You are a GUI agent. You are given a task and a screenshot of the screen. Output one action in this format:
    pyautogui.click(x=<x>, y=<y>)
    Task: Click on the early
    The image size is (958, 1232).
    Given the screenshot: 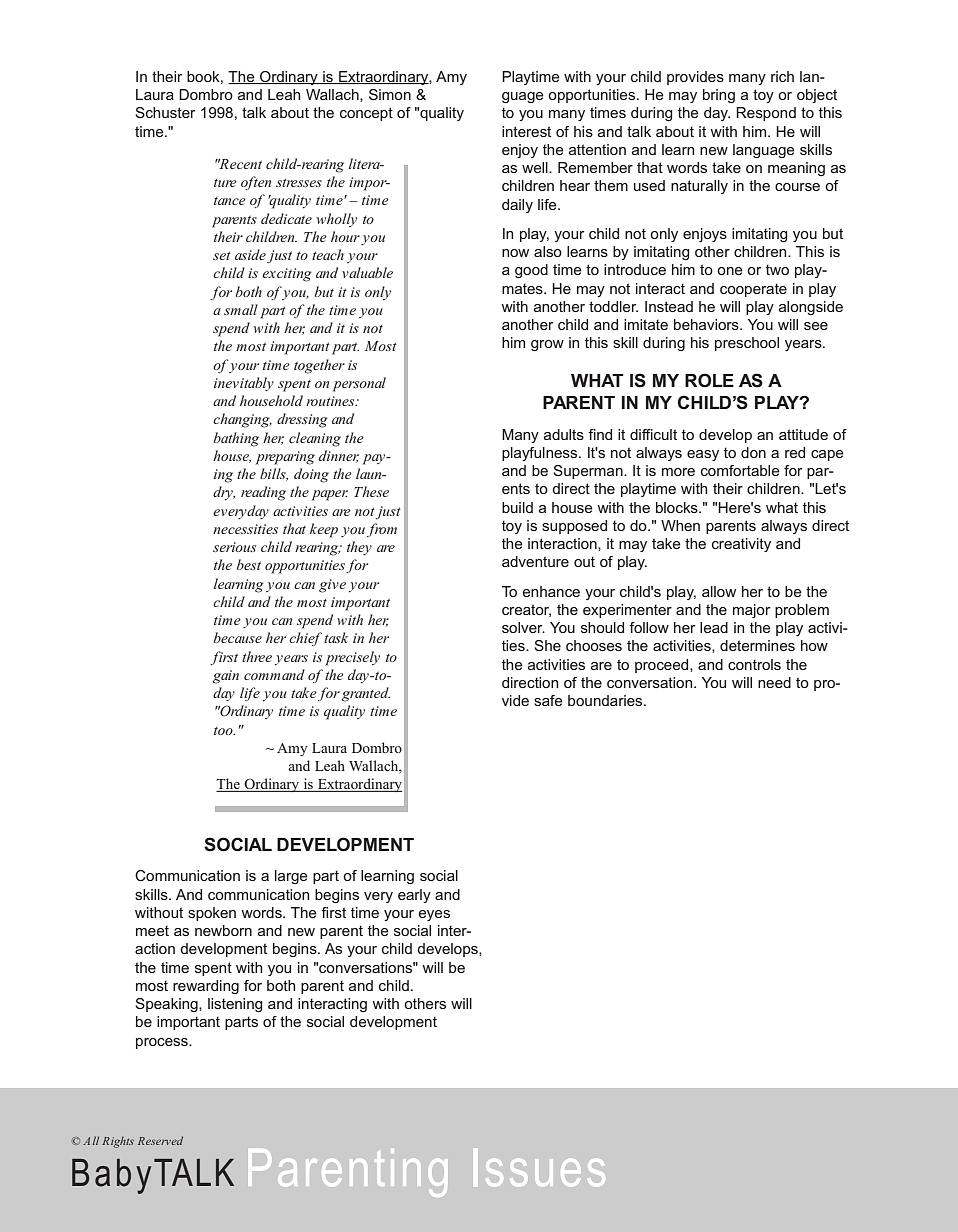 What is the action you would take?
    pyautogui.click(x=414, y=896)
